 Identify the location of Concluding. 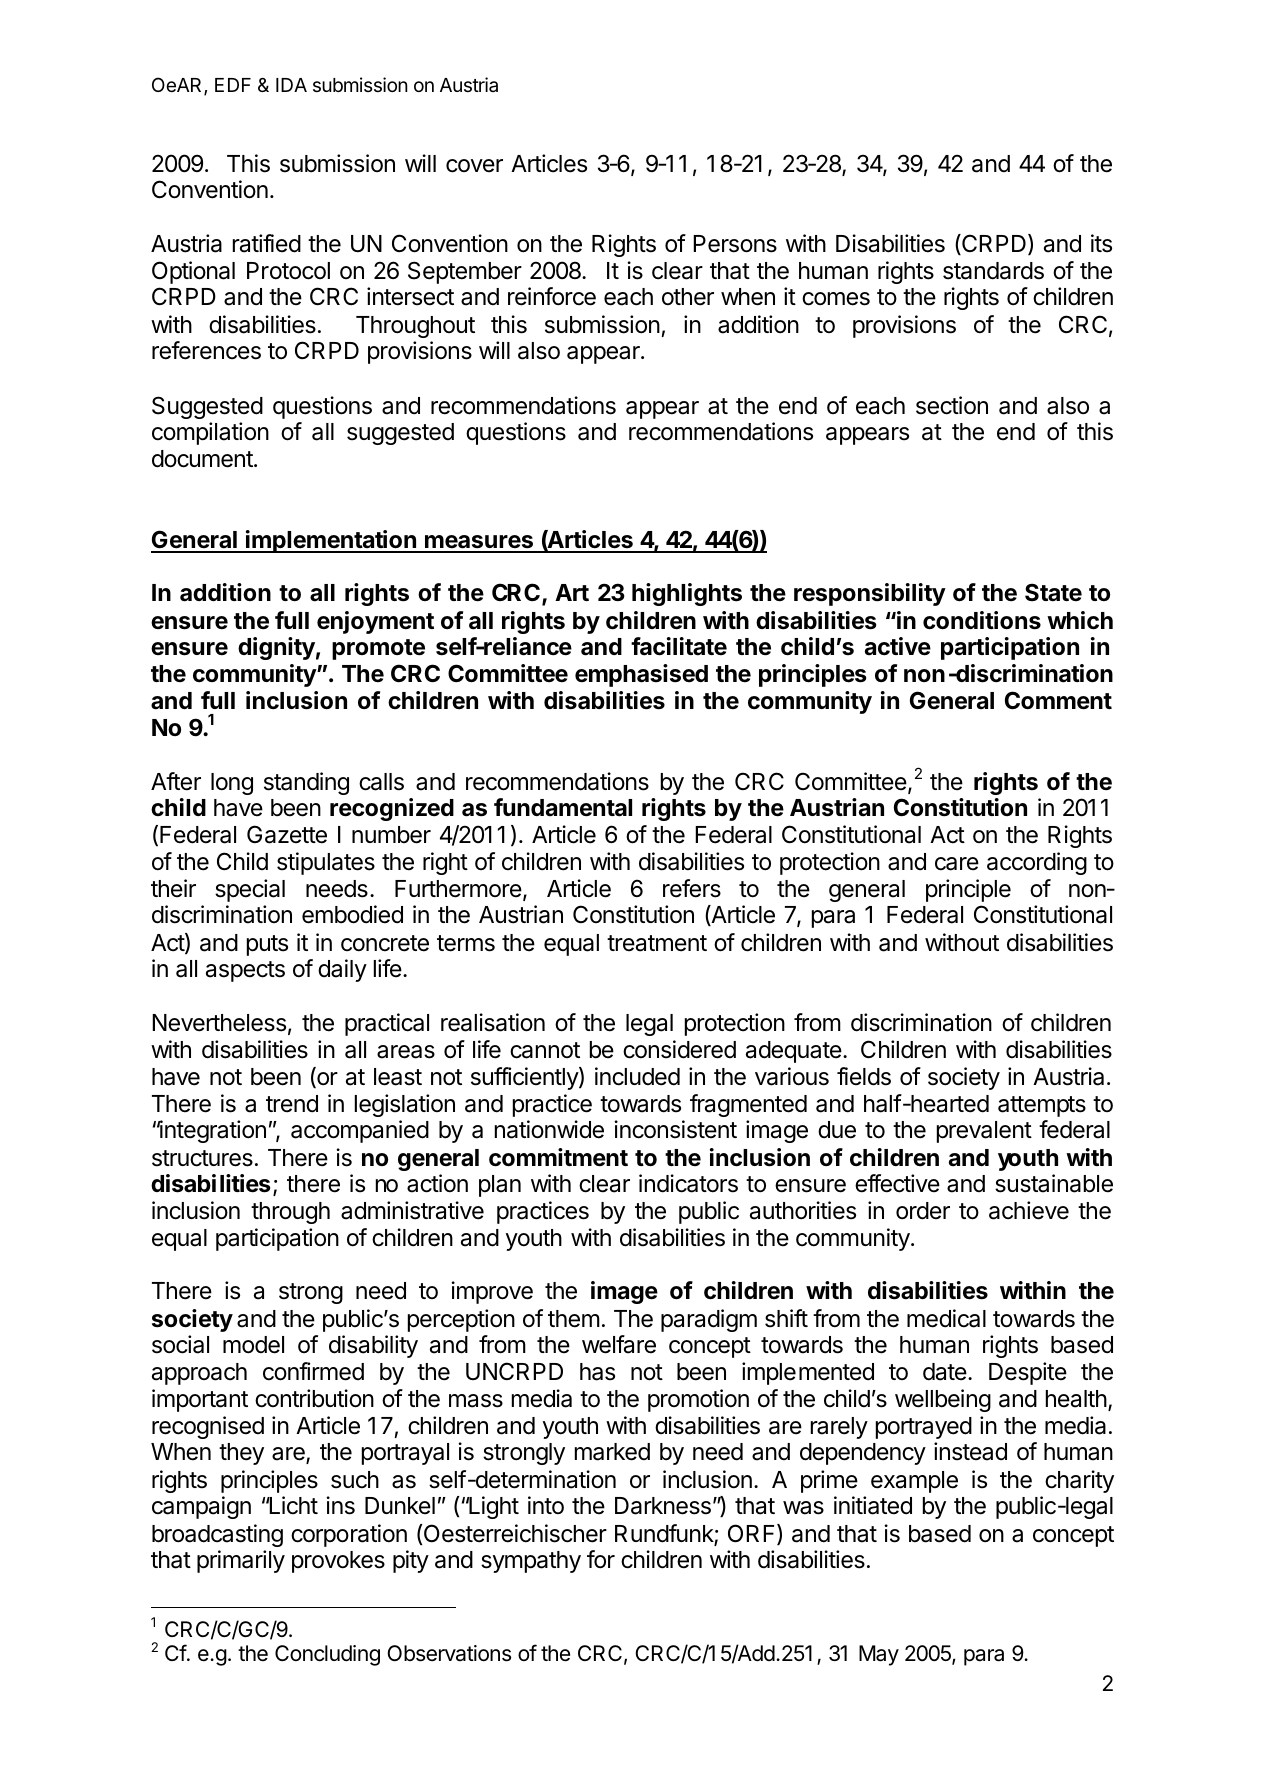
(327, 1655).
